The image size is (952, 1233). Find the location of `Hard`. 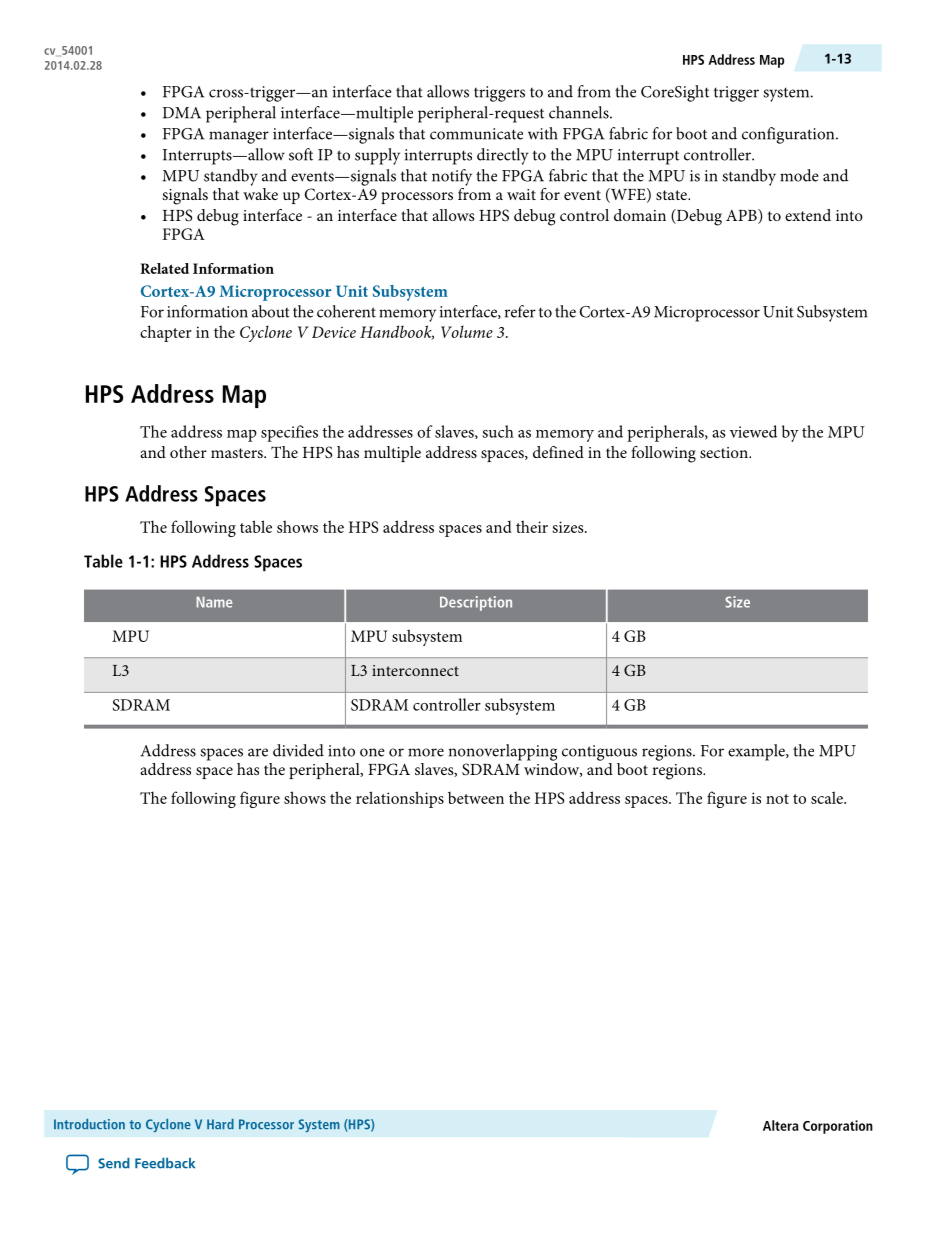

Hard is located at coordinates (220, 1124).
